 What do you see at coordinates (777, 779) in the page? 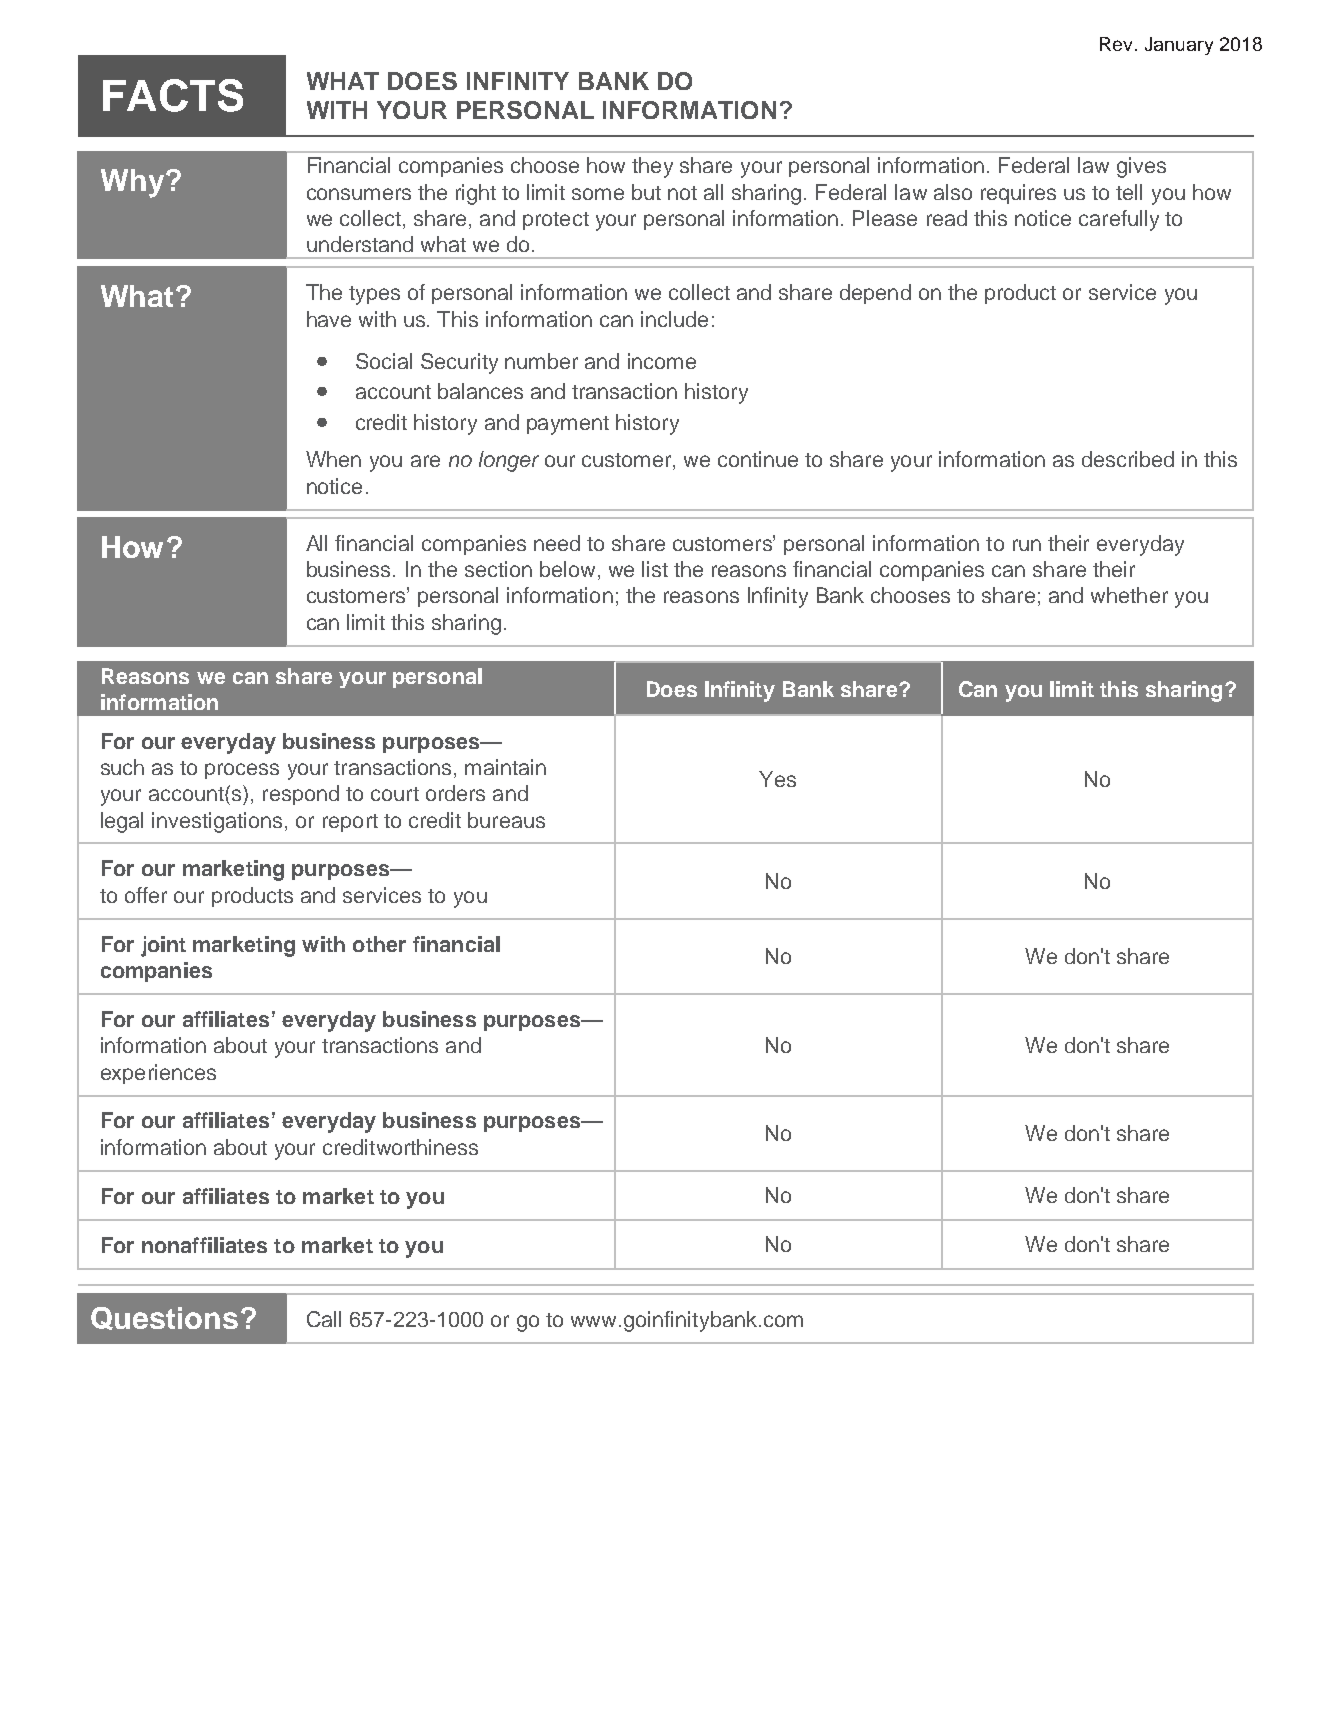
I see `Yes` at bounding box center [777, 779].
